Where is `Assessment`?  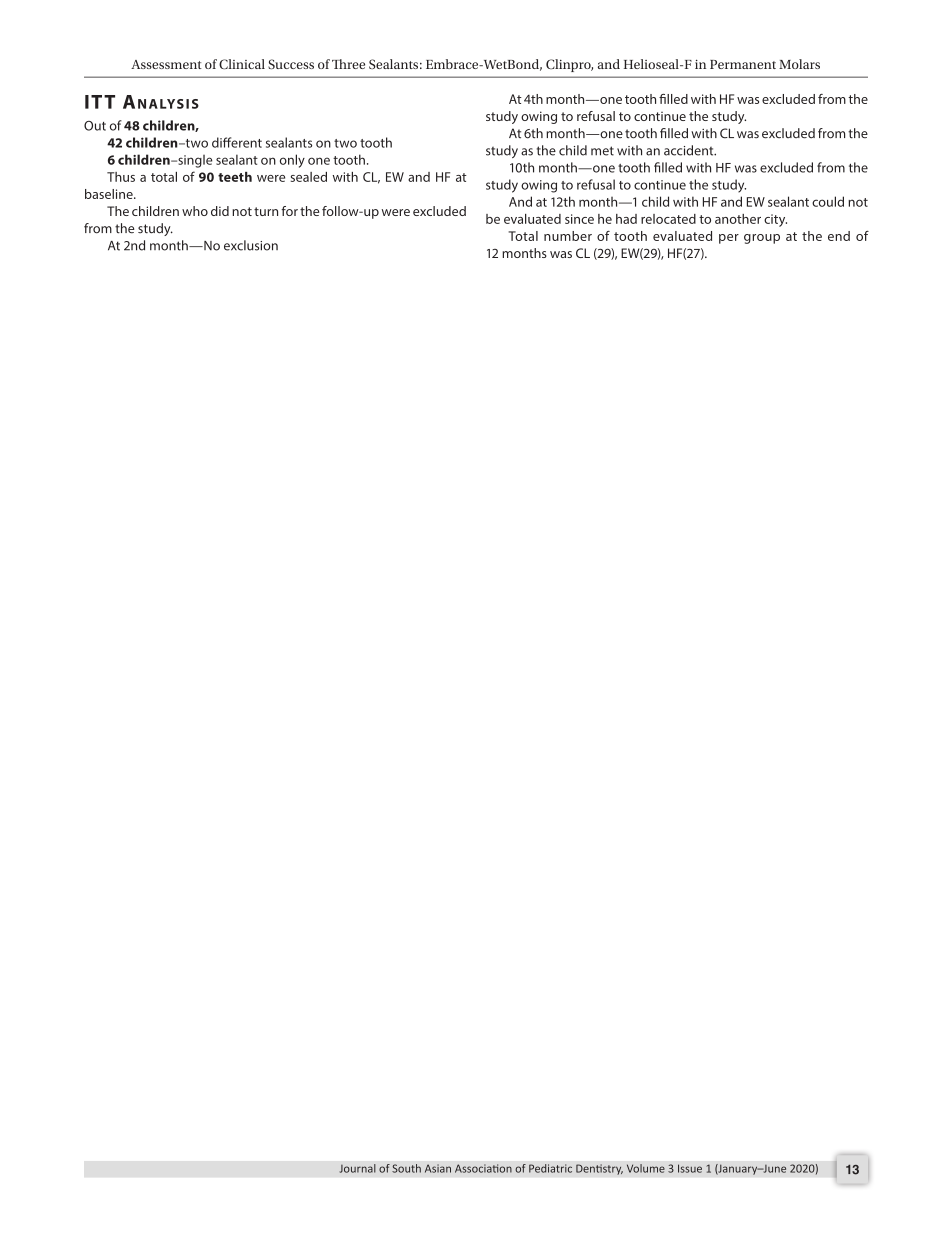
Assessment is located at coordinates (166, 64).
